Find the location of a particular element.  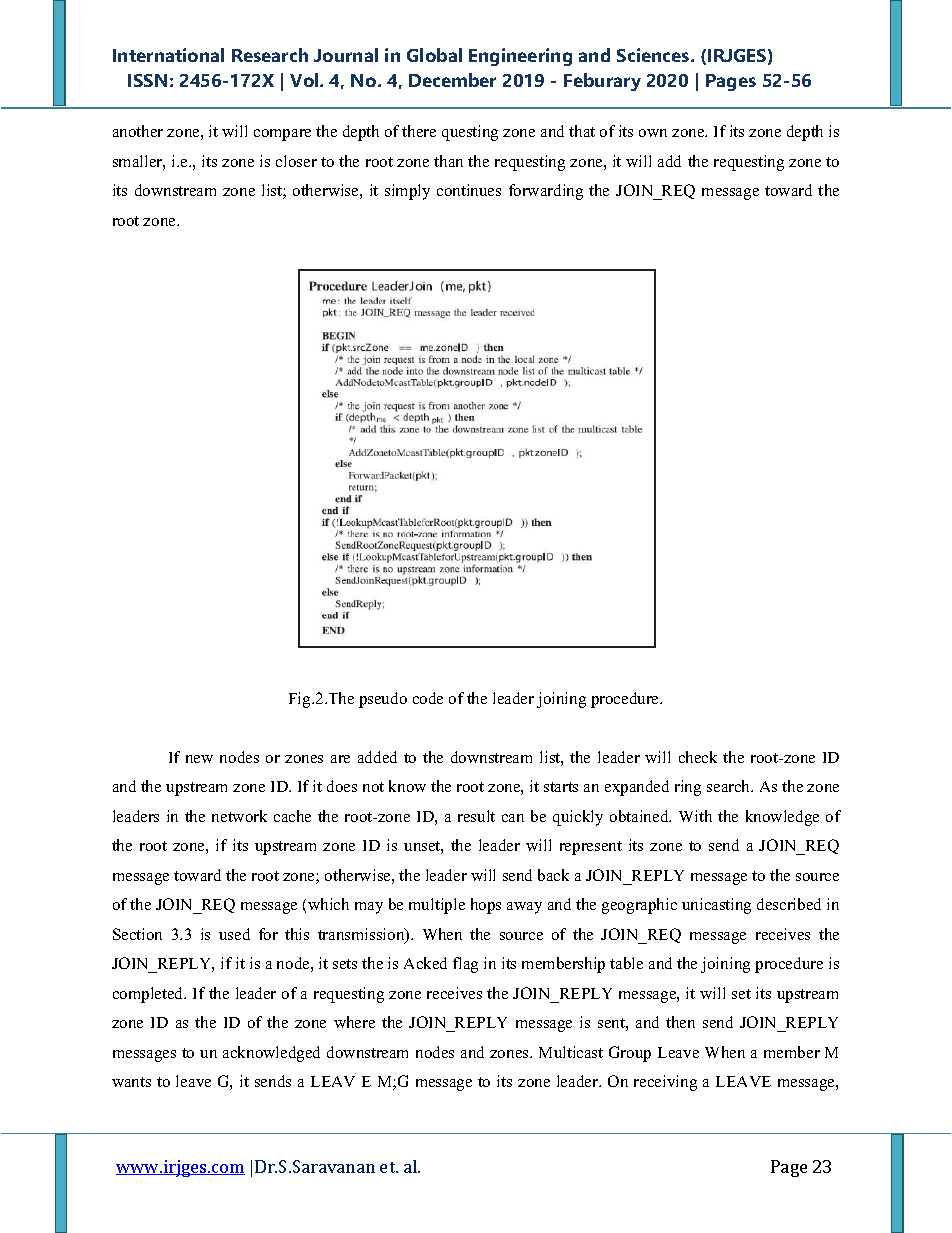

check is located at coordinates (698, 757).
